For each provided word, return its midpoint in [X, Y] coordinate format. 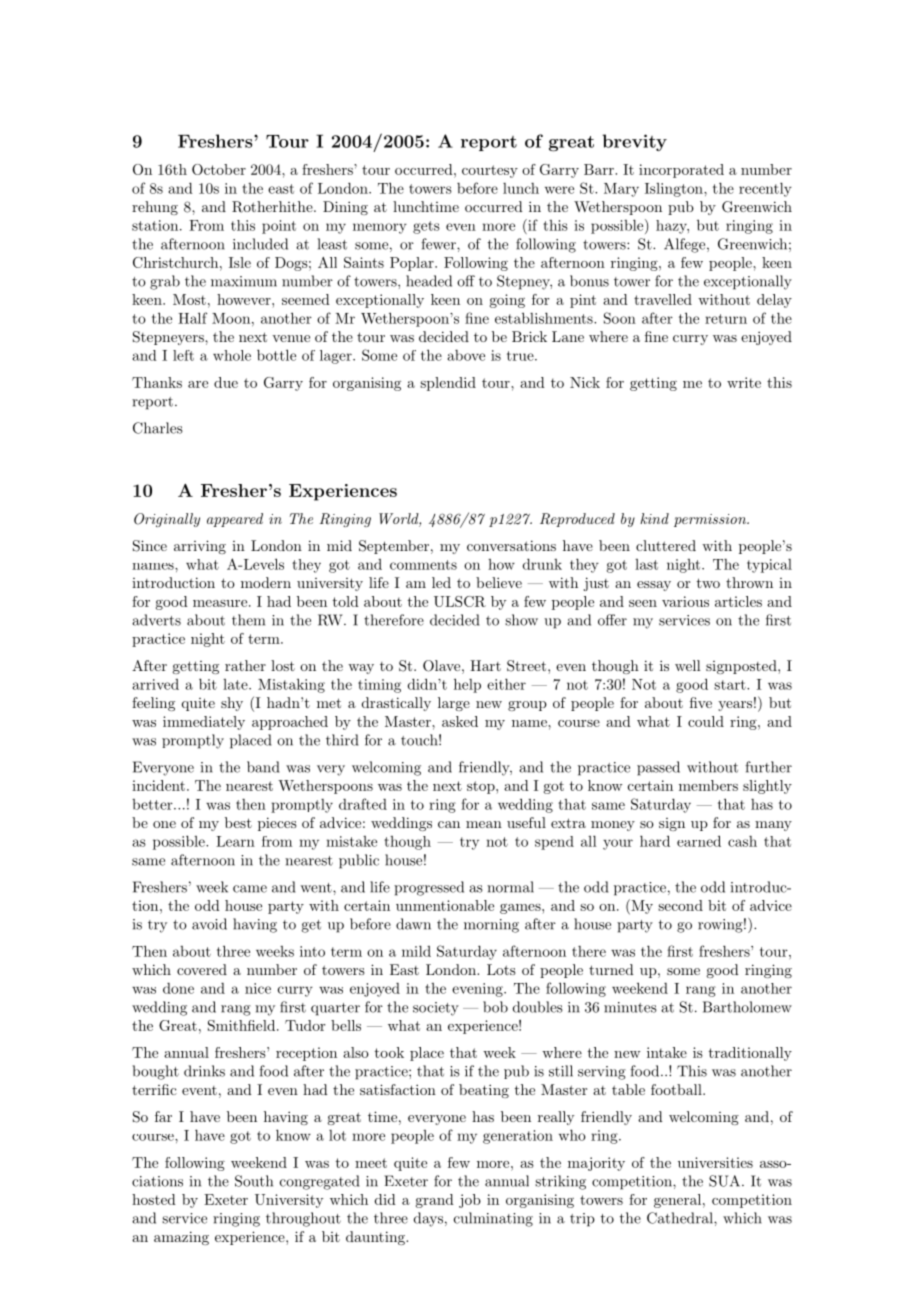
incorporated [681, 171]
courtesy [490, 171]
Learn [235, 841]
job [470, 1201]
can [449, 824]
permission [711, 520]
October [219, 169]
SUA [726, 1181]
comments [423, 565]
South [254, 1181]
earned [699, 841]
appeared [235, 520]
